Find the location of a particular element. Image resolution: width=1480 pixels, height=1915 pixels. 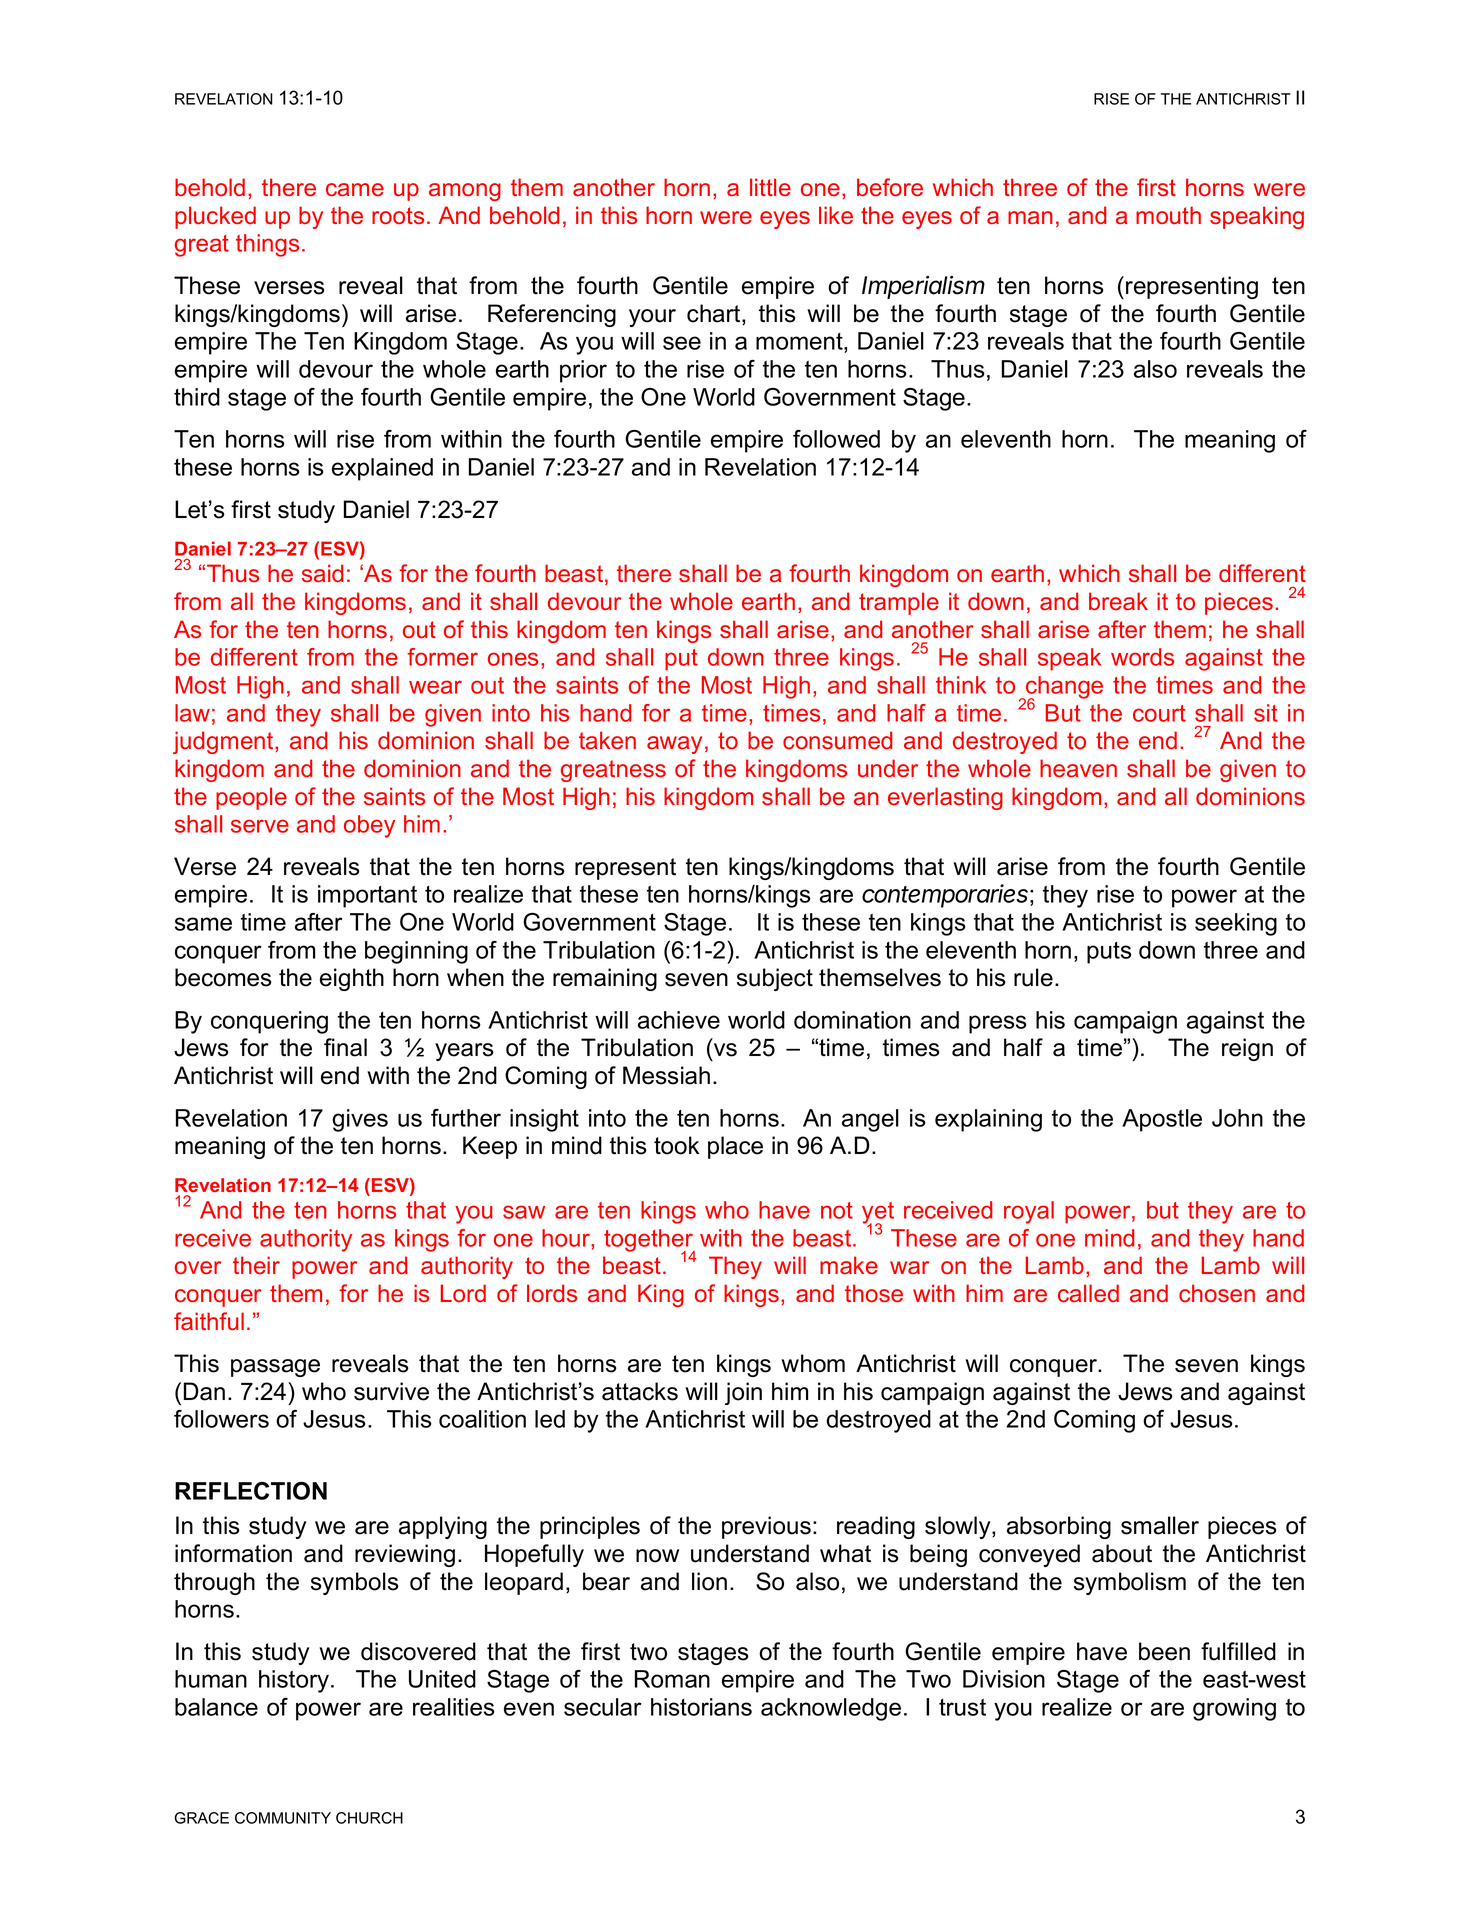

things is located at coordinates (267, 245).
